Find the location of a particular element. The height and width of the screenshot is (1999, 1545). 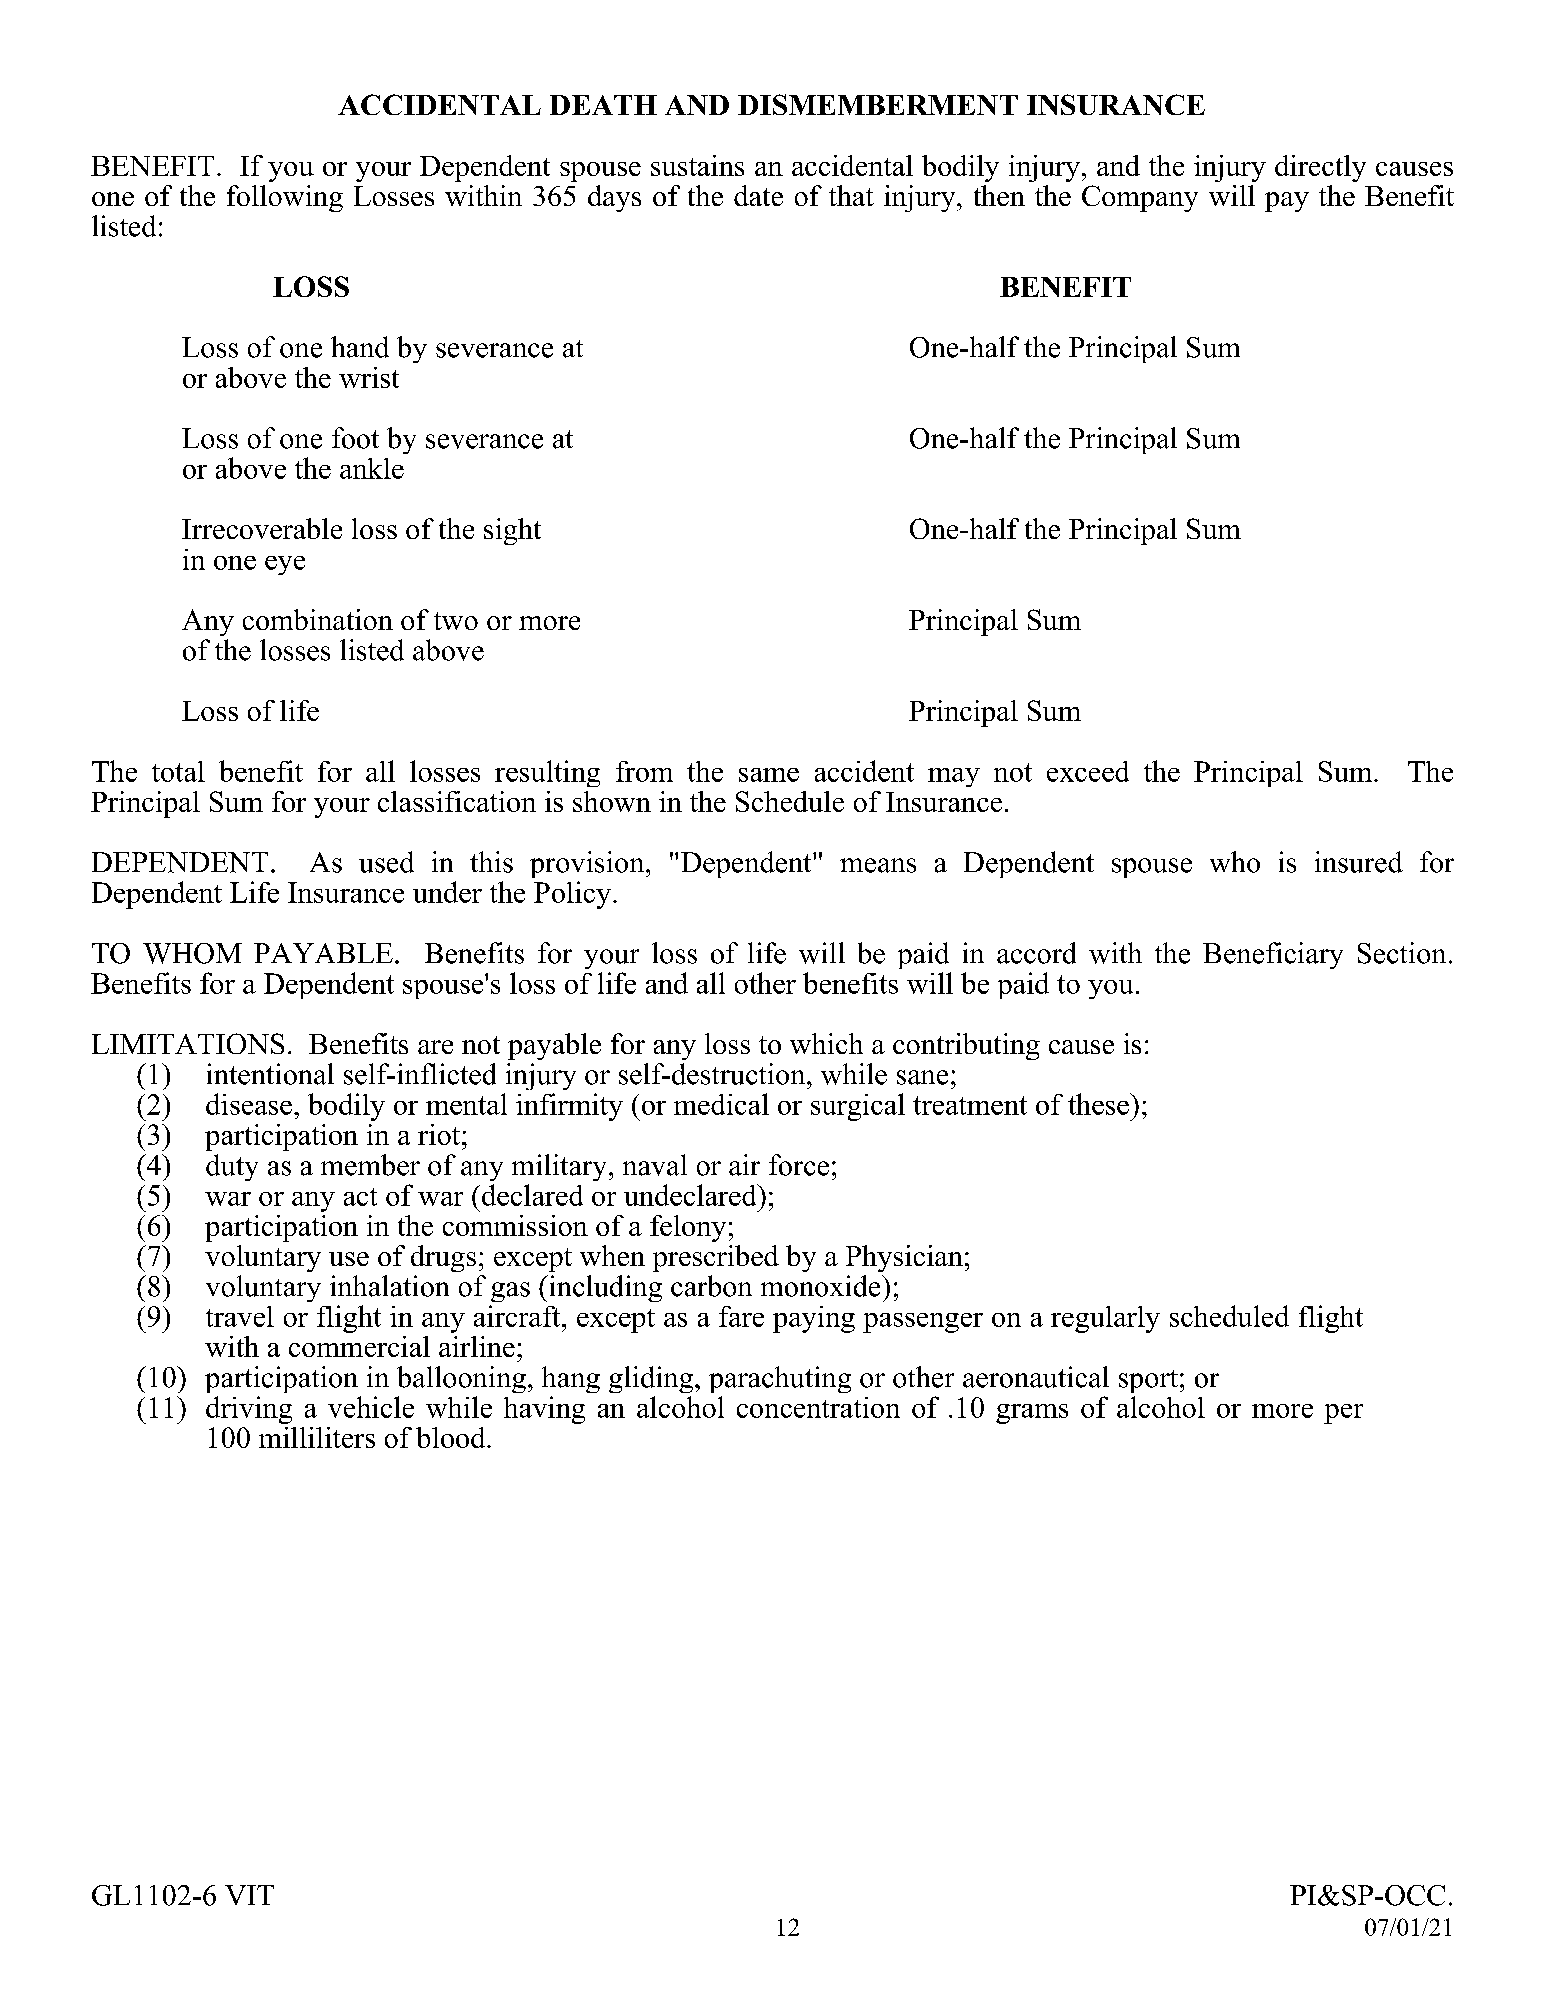

per is located at coordinates (1343, 1414).
